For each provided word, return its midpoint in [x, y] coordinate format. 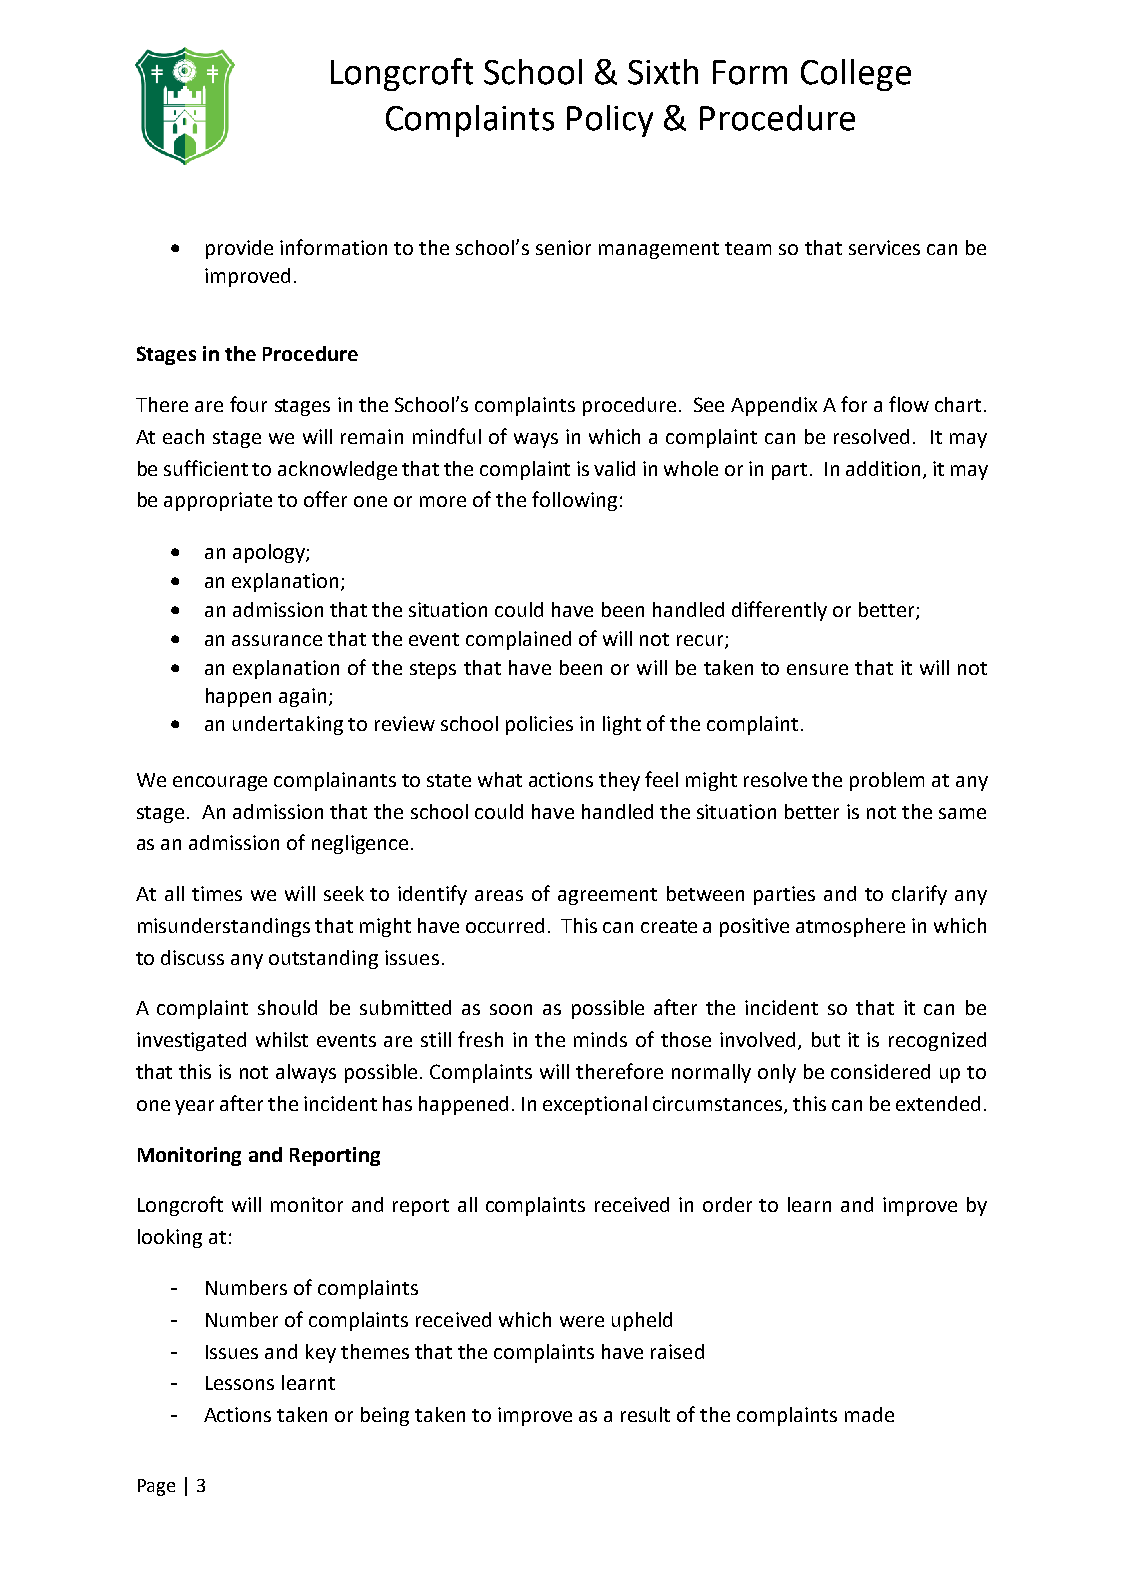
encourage [220, 783]
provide [239, 249]
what [500, 779]
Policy [610, 121]
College [856, 75]
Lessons [240, 1383]
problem [887, 781]
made [869, 1414]
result [645, 1414]
